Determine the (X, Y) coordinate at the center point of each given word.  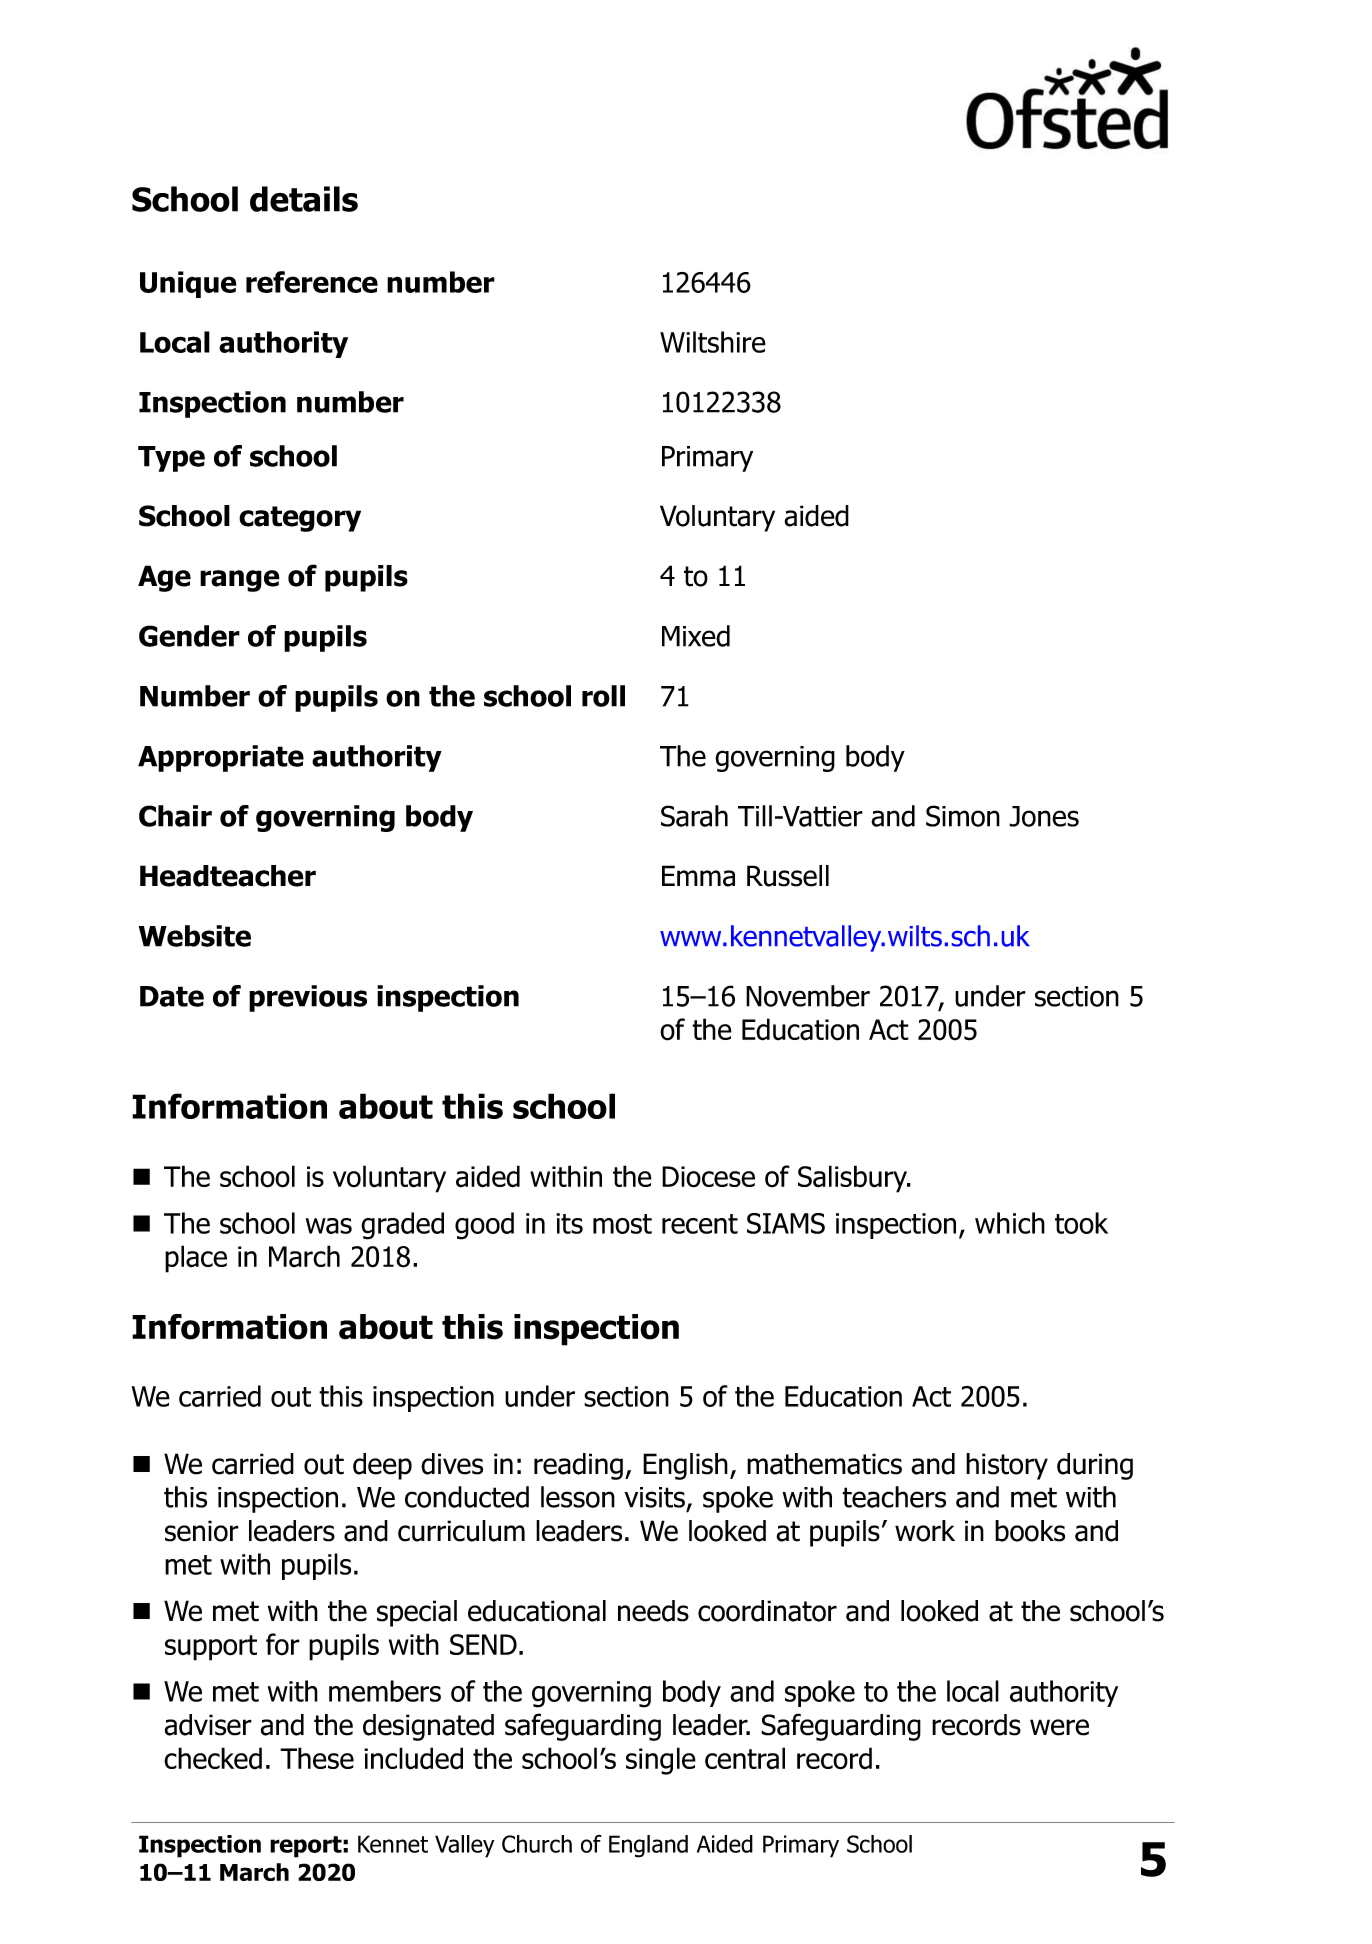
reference (312, 282)
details (304, 199)
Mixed (696, 636)
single (661, 1761)
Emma (698, 876)
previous (308, 998)
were (1059, 1727)
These (317, 1758)
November (808, 996)
